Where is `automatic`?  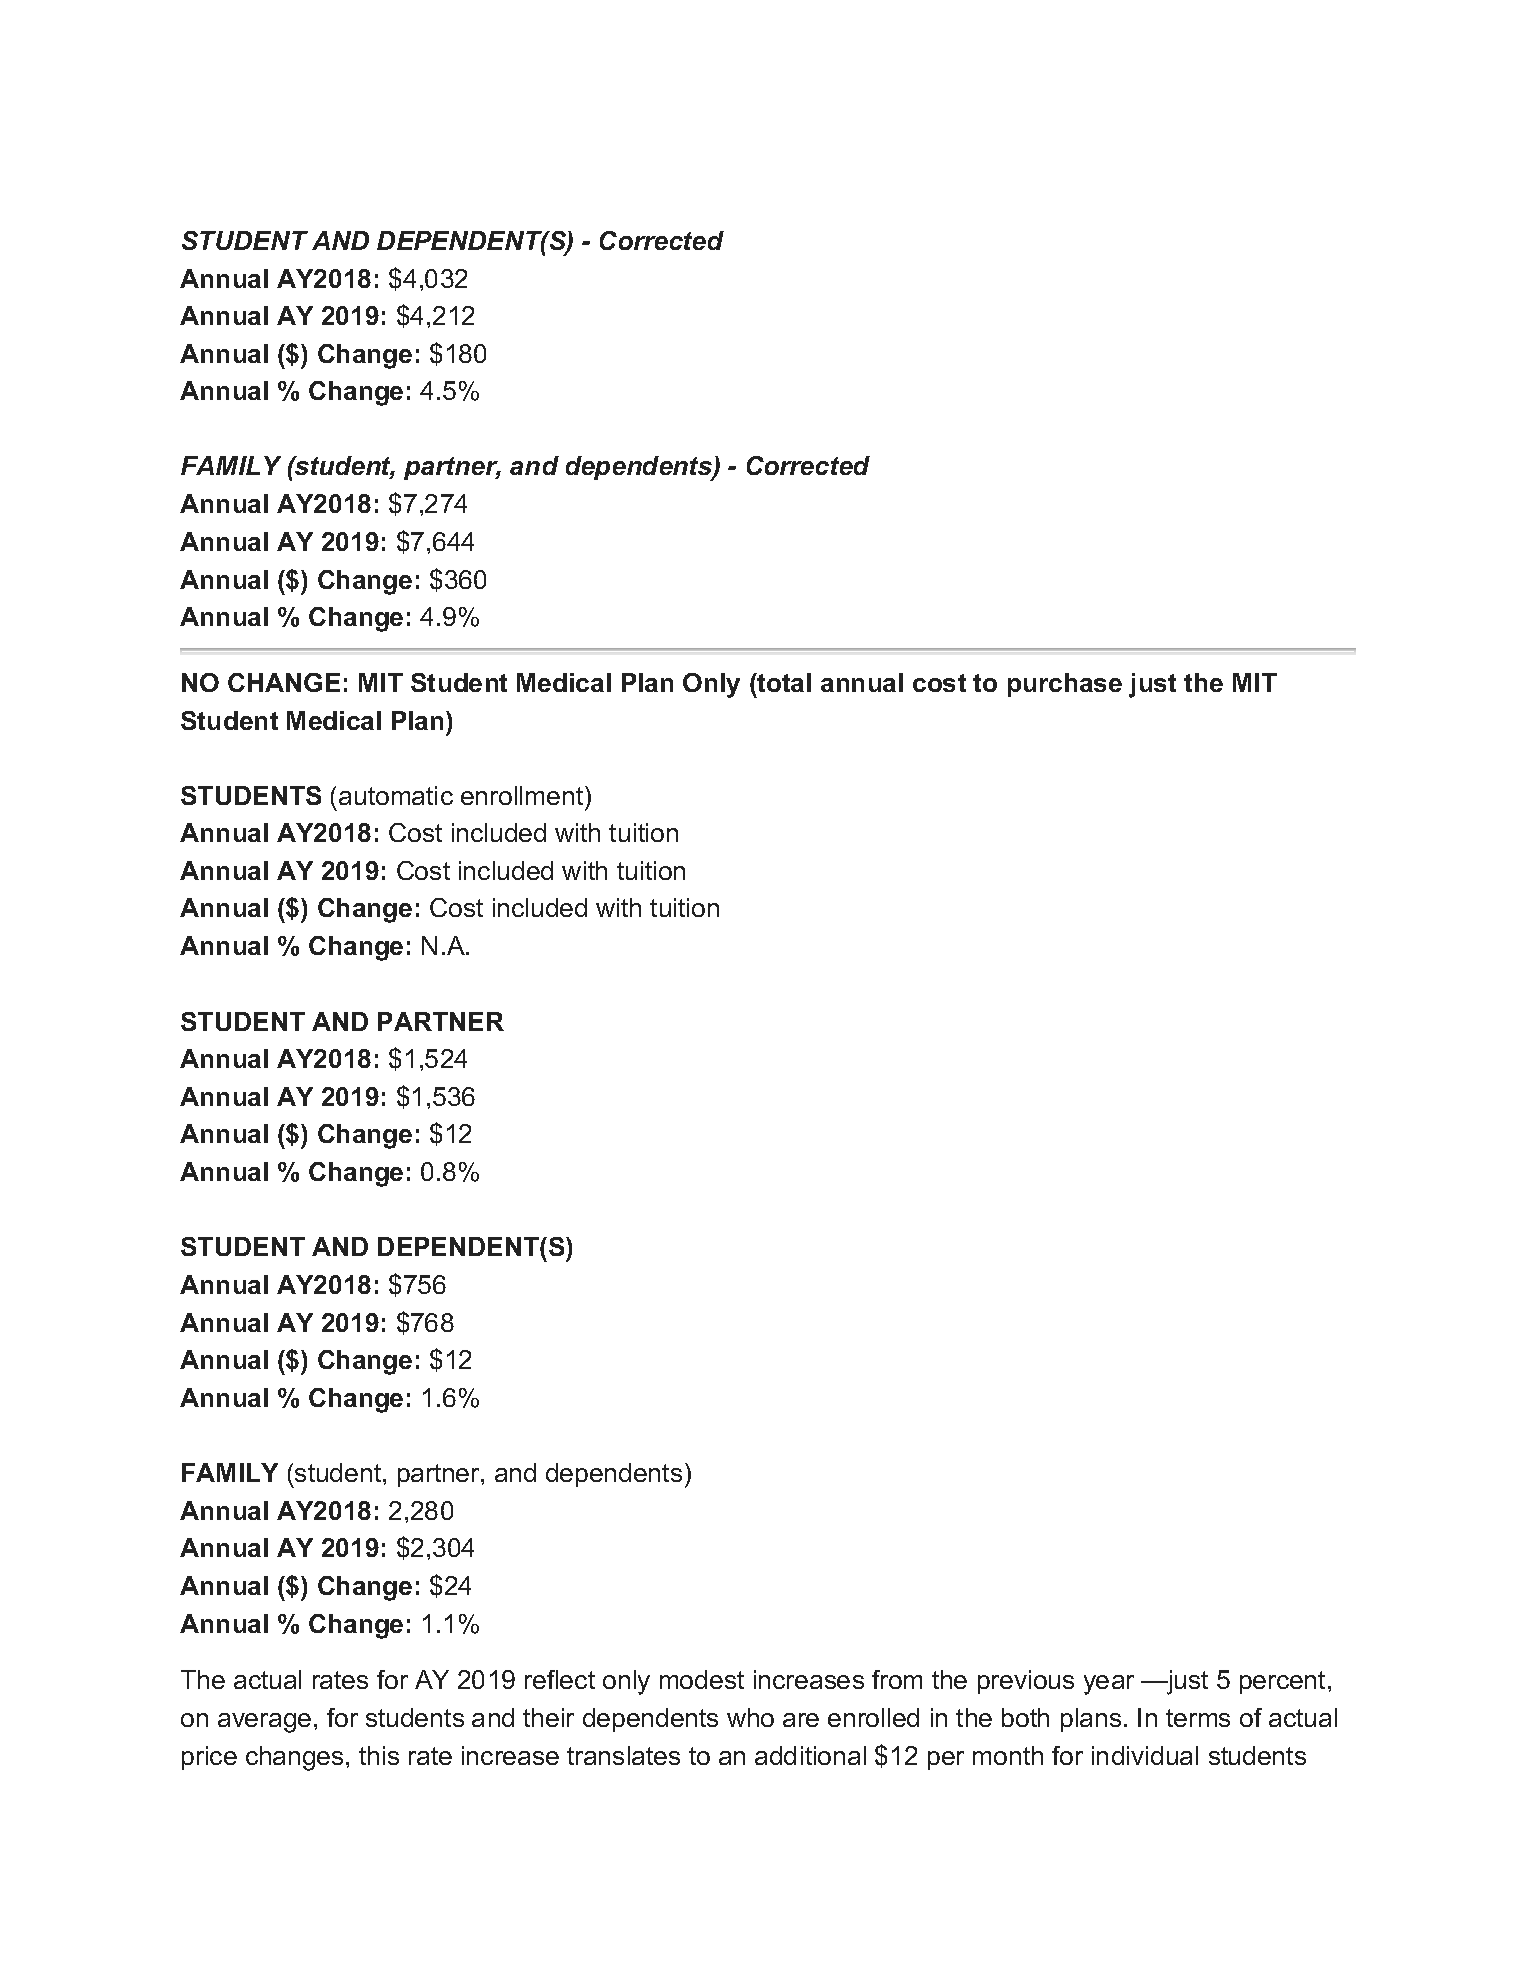 automatic is located at coordinates (396, 795).
